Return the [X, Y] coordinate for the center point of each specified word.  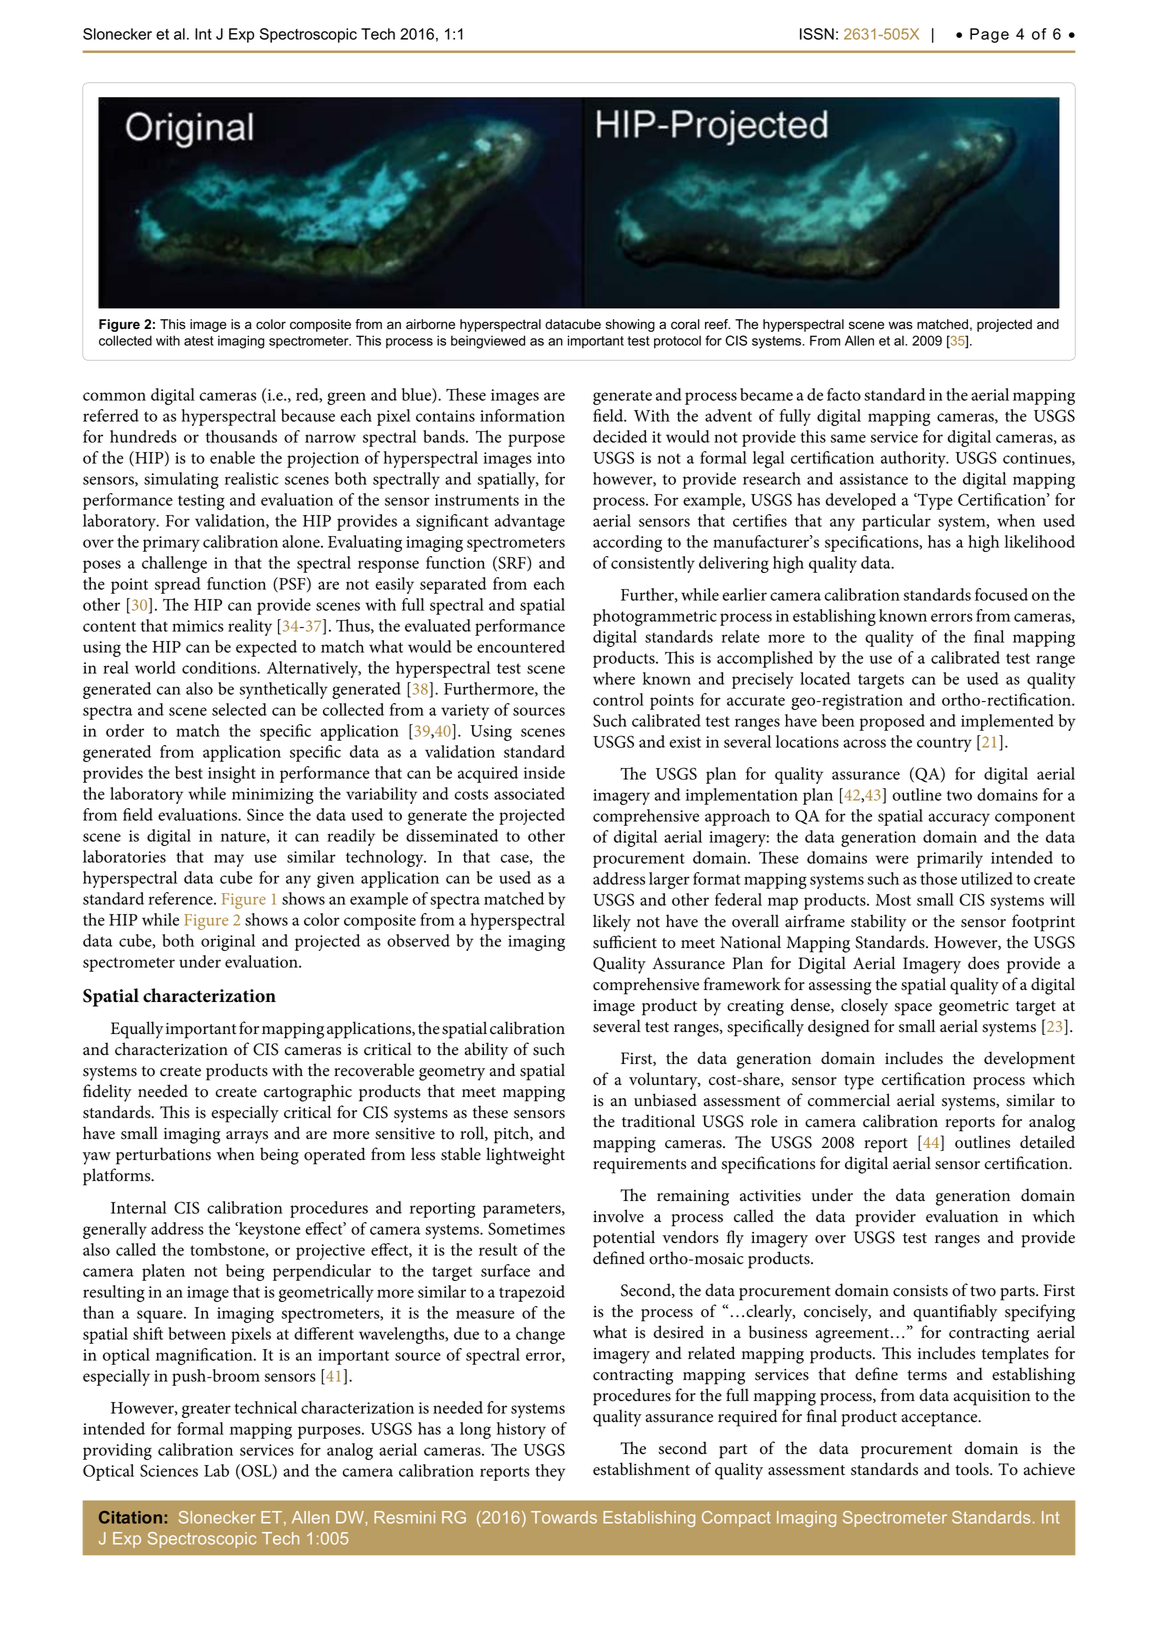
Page [989, 35]
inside [544, 772]
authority [914, 459]
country [944, 744]
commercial [849, 1100]
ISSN [817, 34]
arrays [247, 1137]
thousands [241, 436]
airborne [430, 324]
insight [232, 774]
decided [620, 436]
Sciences [169, 1470]
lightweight [525, 1156]
